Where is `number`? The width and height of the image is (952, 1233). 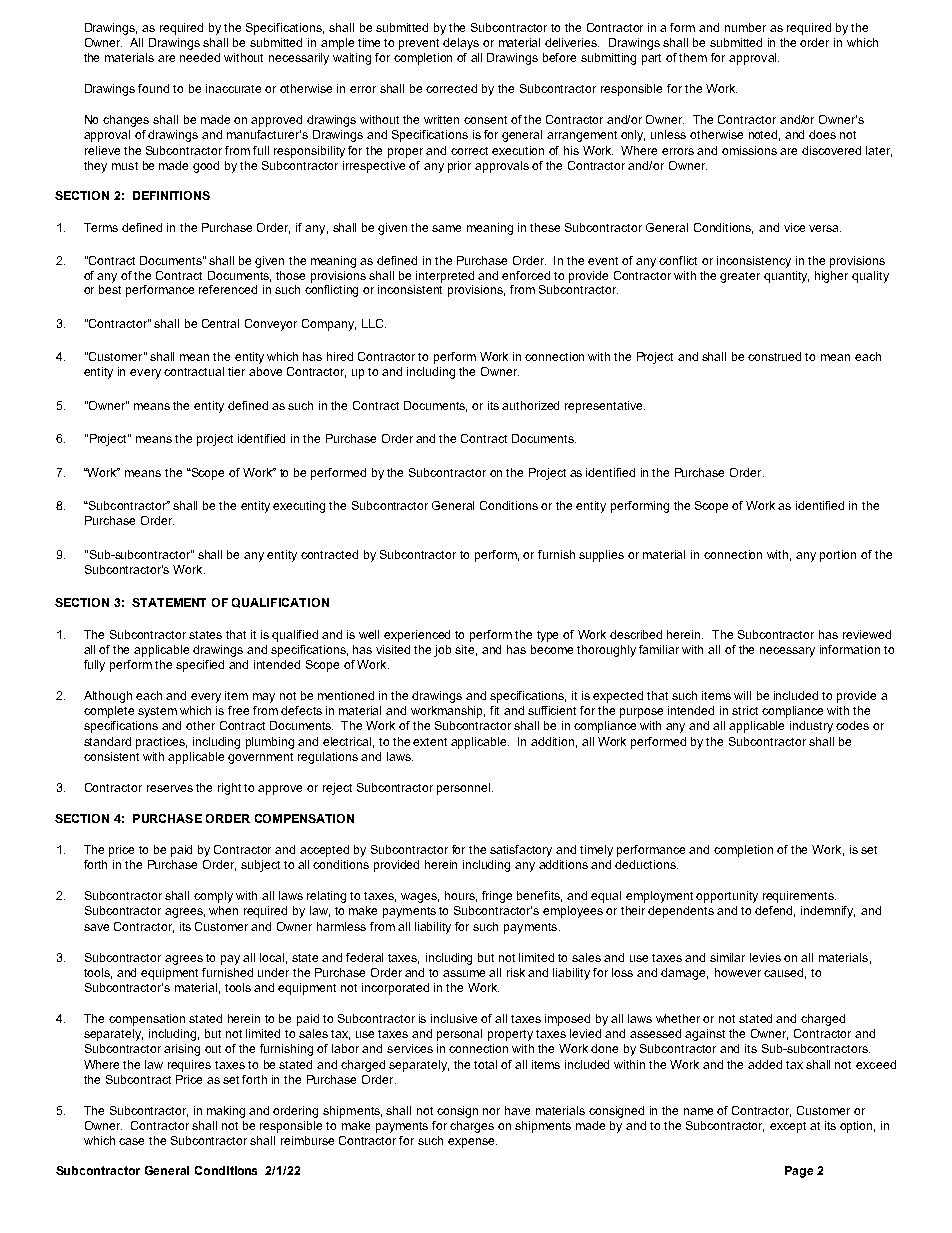 number is located at coordinates (745, 27).
